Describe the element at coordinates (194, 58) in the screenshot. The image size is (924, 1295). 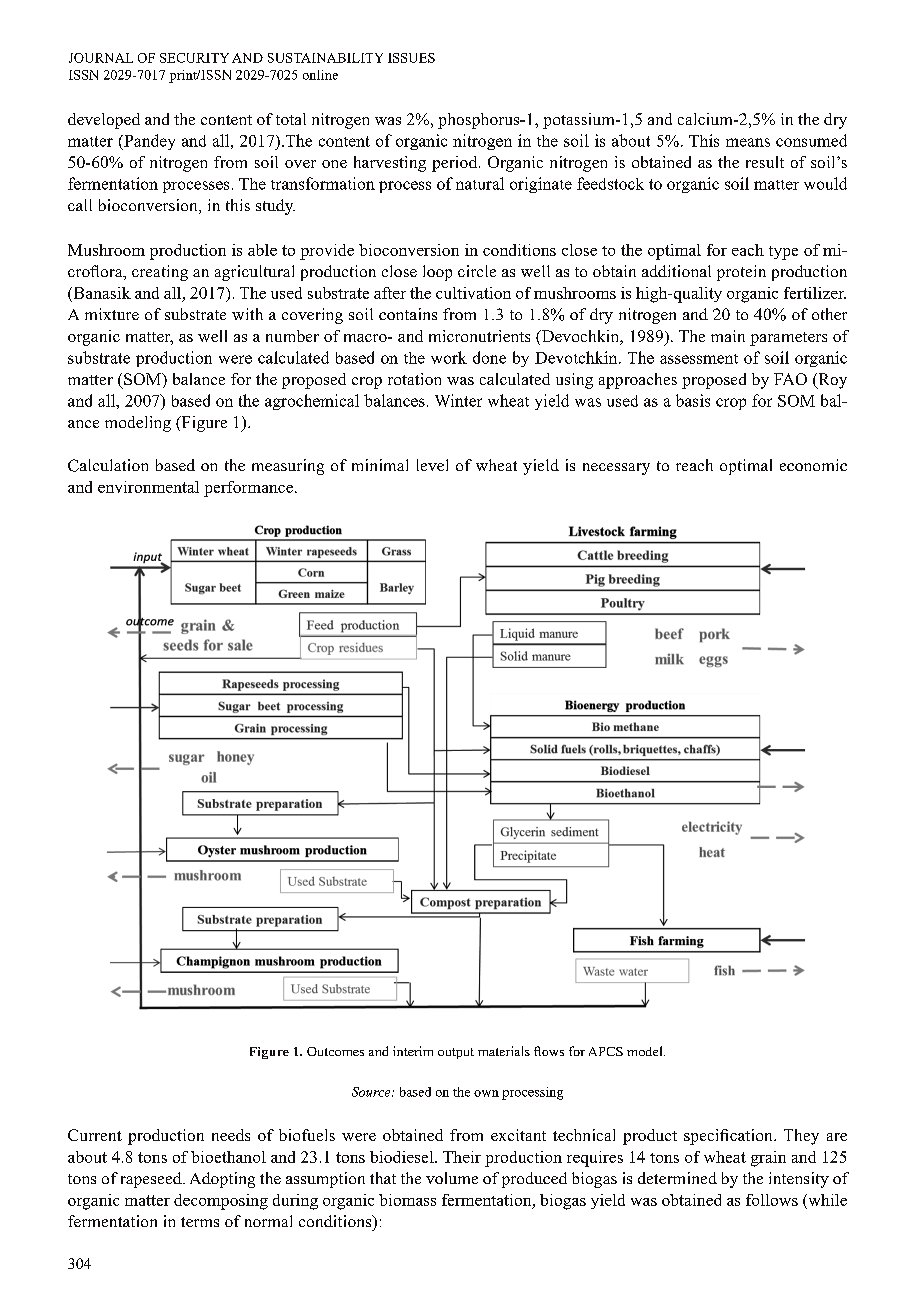
I see `SECURITY` at that location.
